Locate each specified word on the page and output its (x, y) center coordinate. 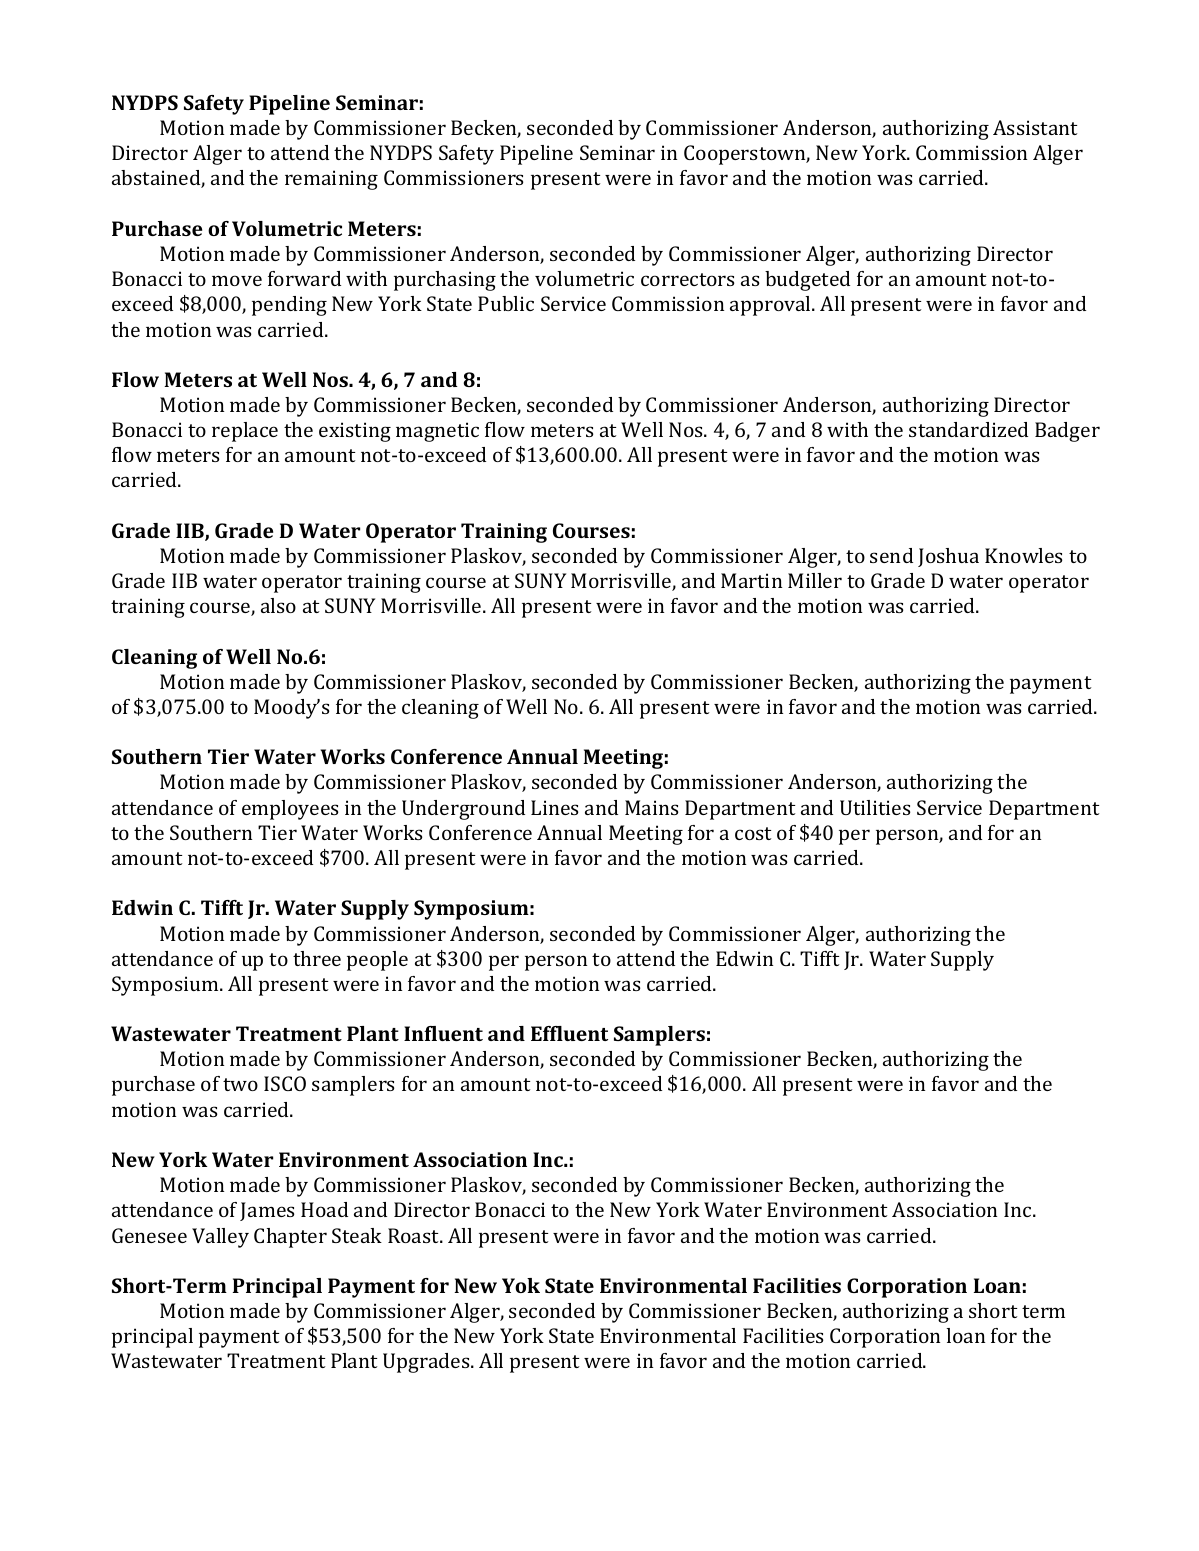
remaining (331, 180)
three (317, 958)
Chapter (290, 1238)
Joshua (948, 557)
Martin (751, 580)
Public (506, 303)
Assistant (1035, 127)
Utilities (875, 807)
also (278, 605)
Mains (651, 807)
